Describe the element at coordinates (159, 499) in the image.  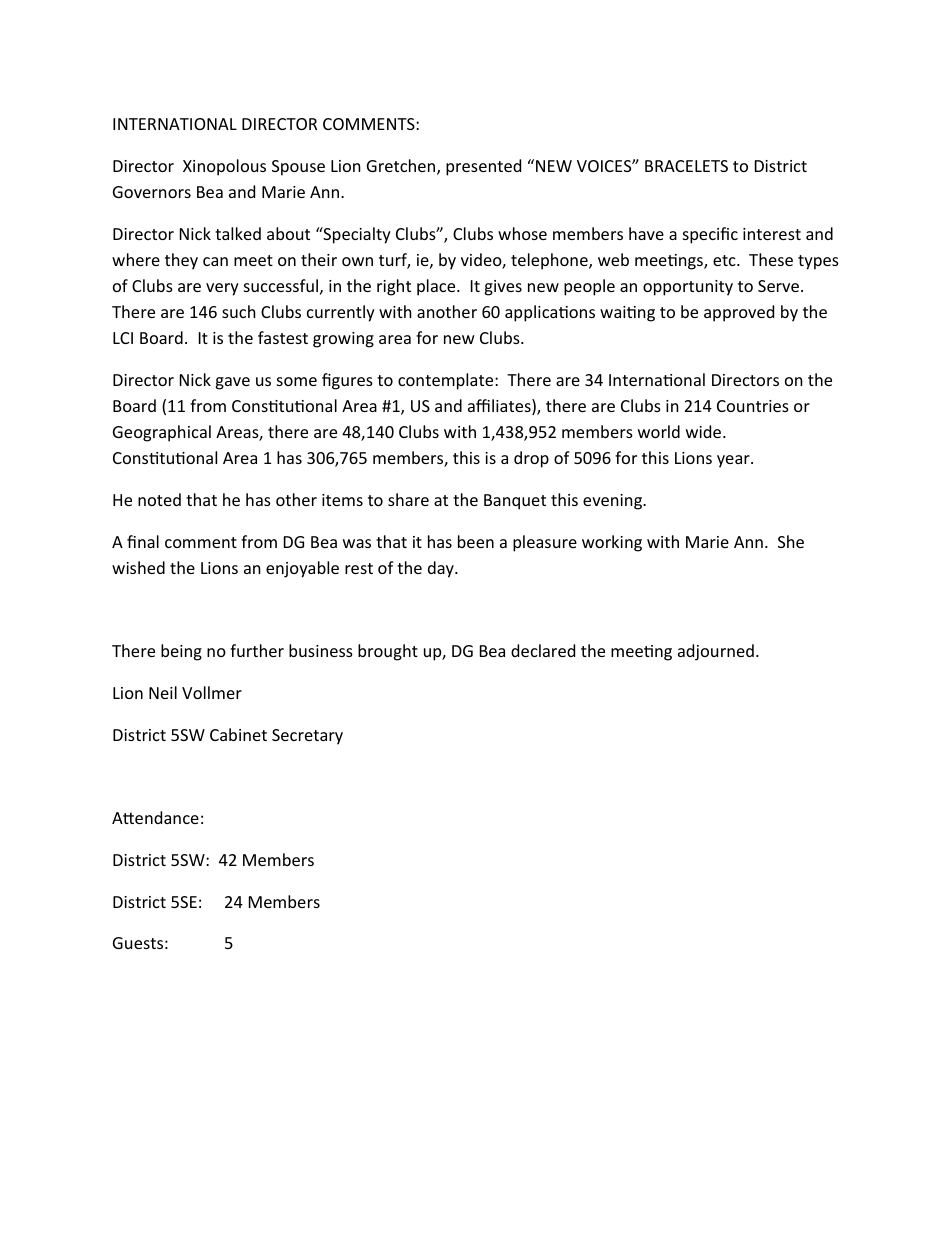
I see `noted` at that location.
